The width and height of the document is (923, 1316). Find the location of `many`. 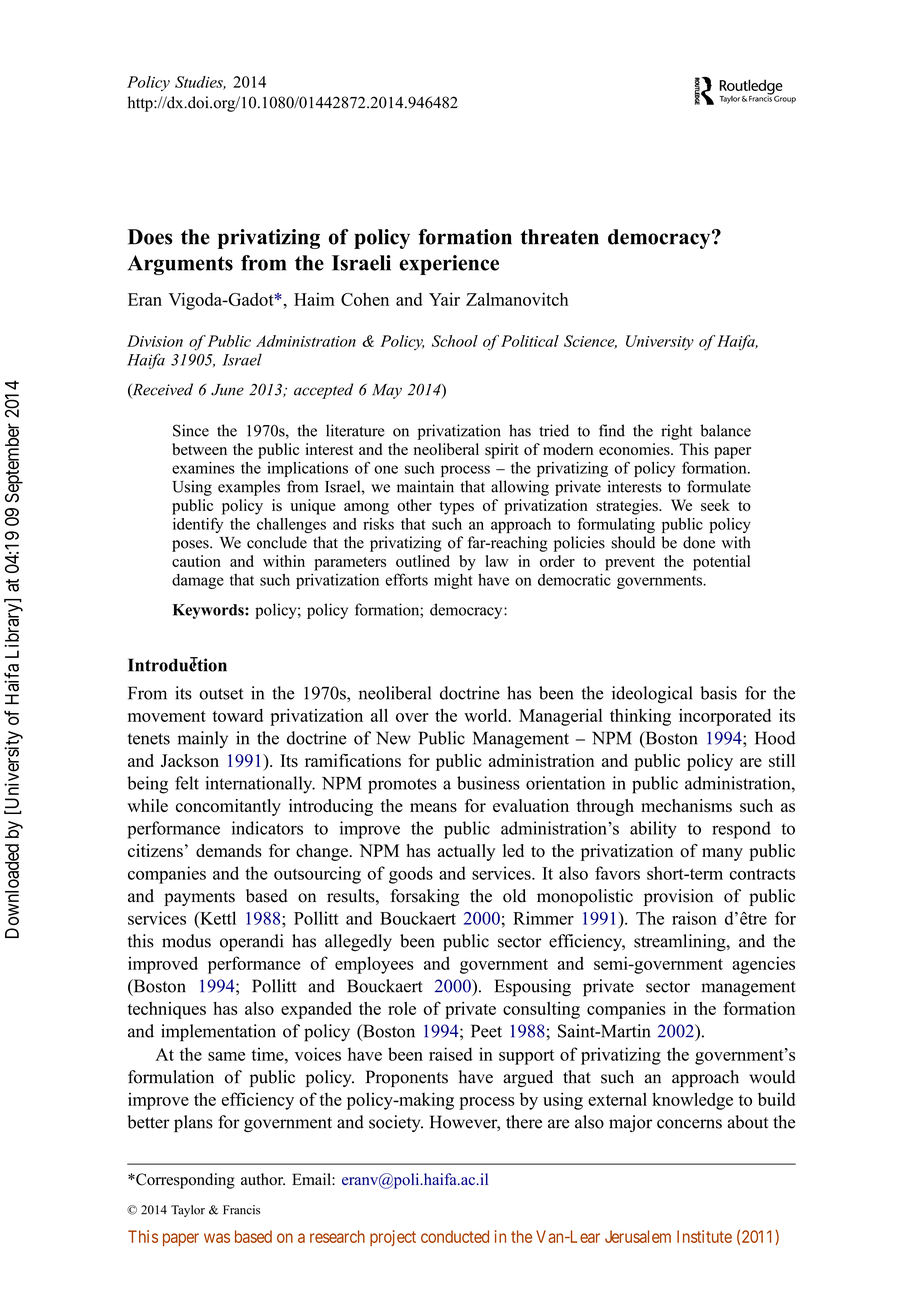

many is located at coordinates (722, 854).
